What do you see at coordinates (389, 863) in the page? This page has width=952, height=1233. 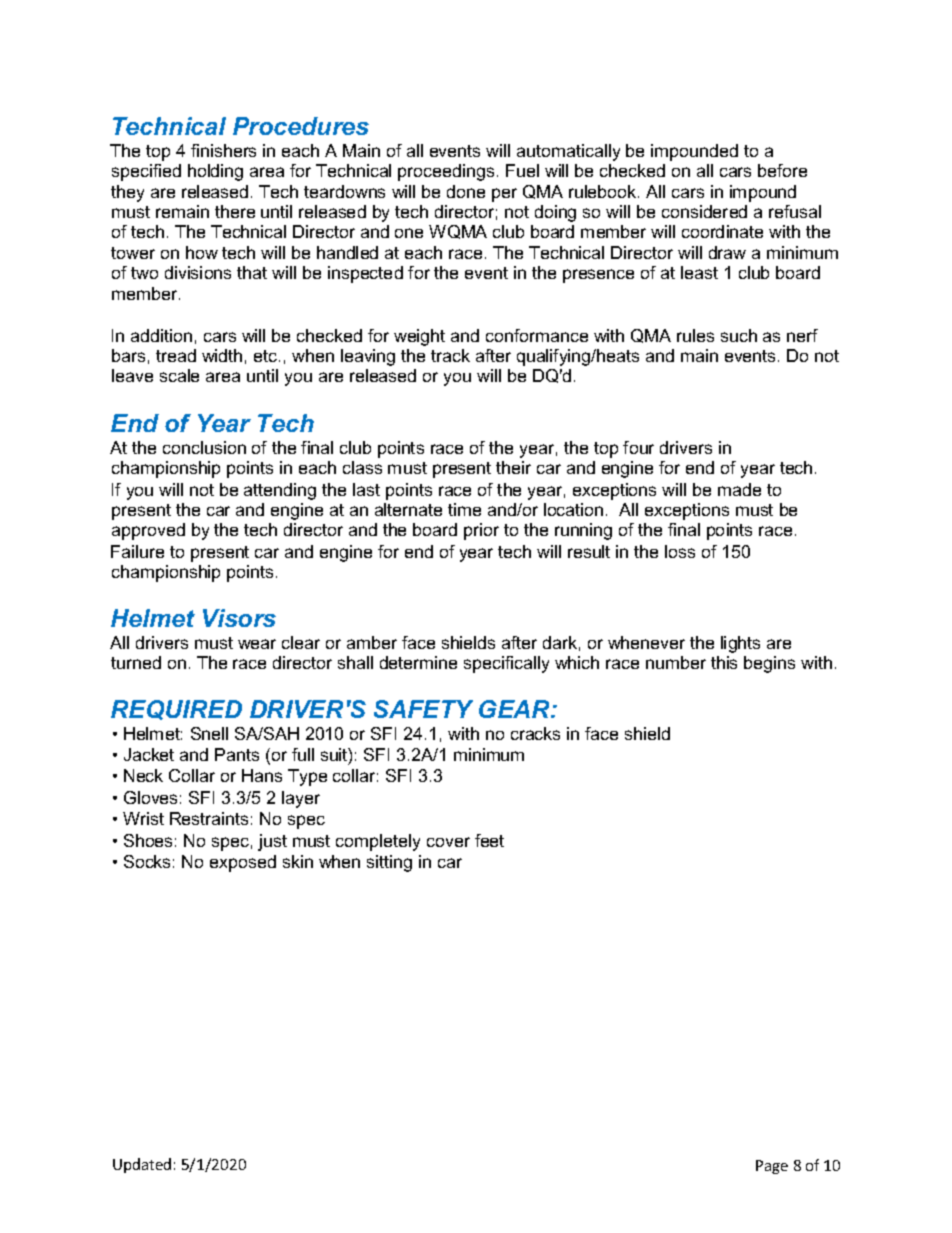 I see `sitting` at bounding box center [389, 863].
